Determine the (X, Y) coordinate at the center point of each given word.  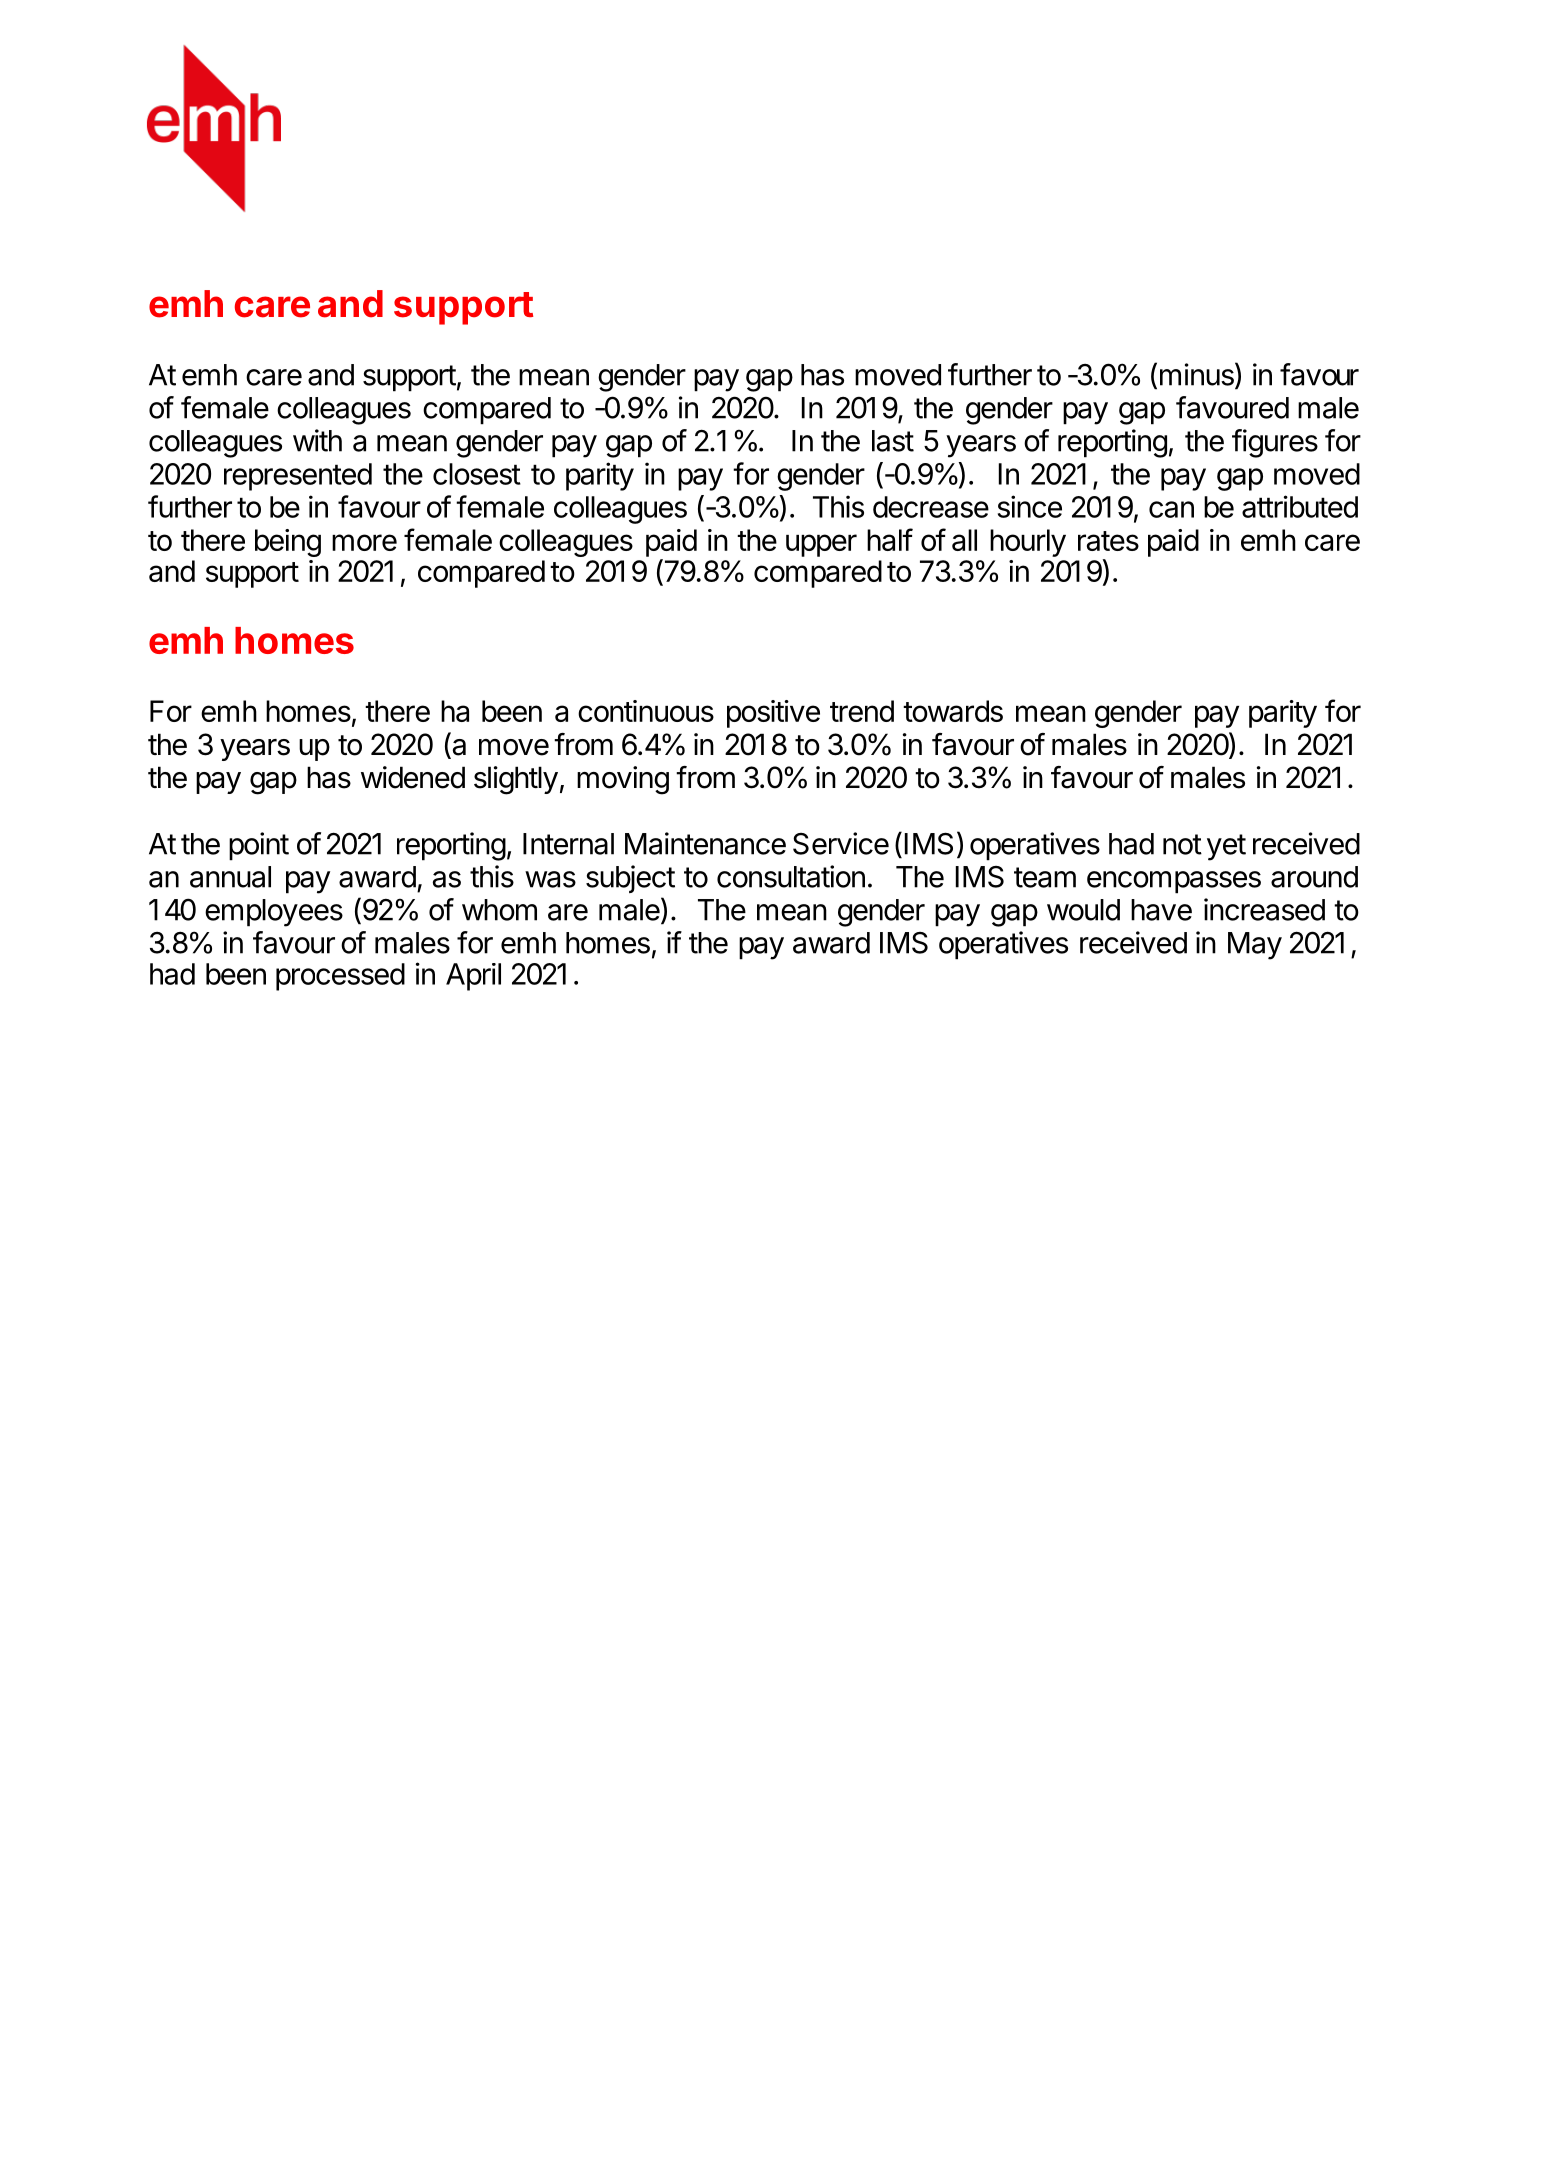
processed (340, 977)
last (893, 441)
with (317, 440)
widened (413, 777)
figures (1275, 443)
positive (773, 714)
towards (953, 711)
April (473, 977)
